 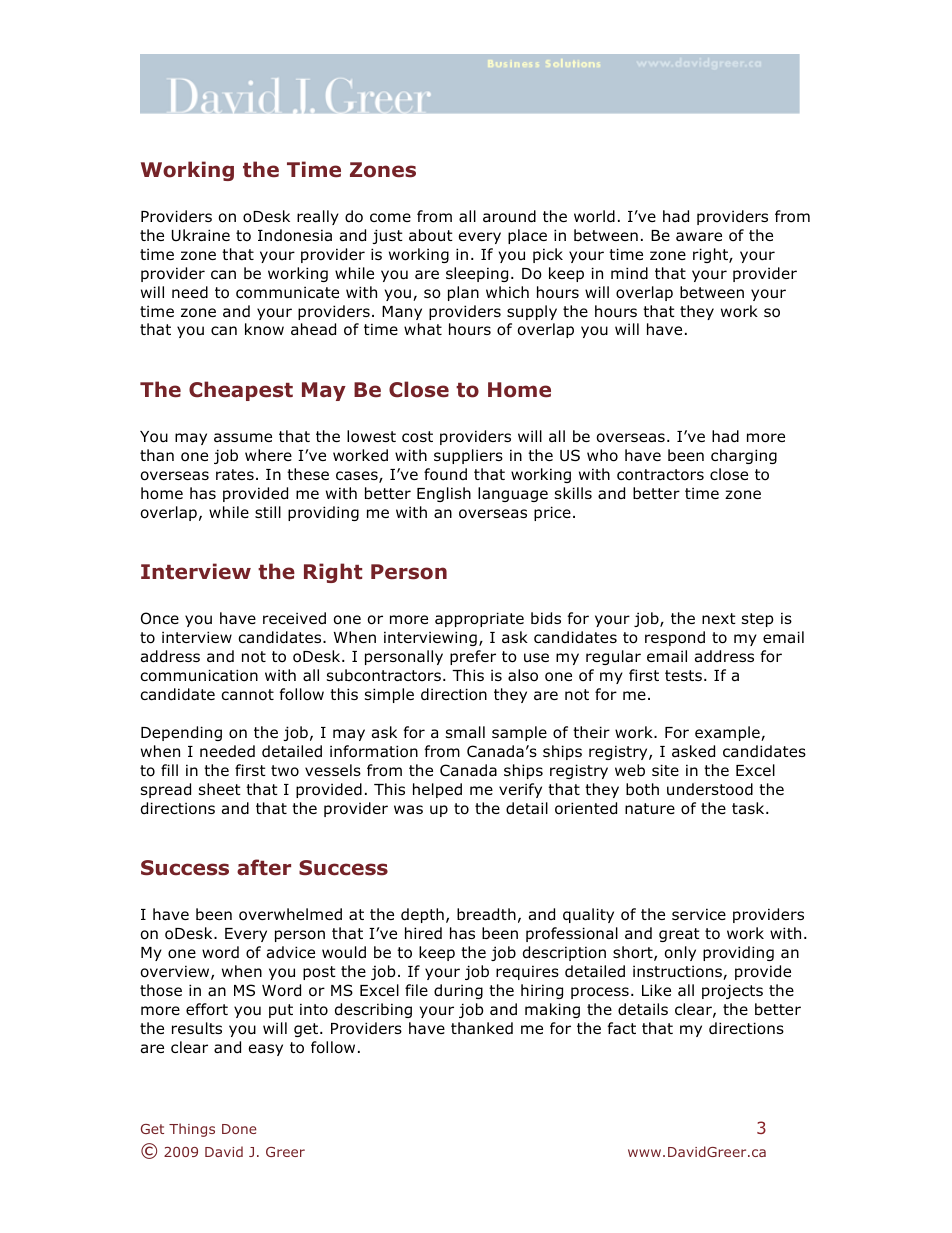 I want to click on nature, so click(x=650, y=809).
